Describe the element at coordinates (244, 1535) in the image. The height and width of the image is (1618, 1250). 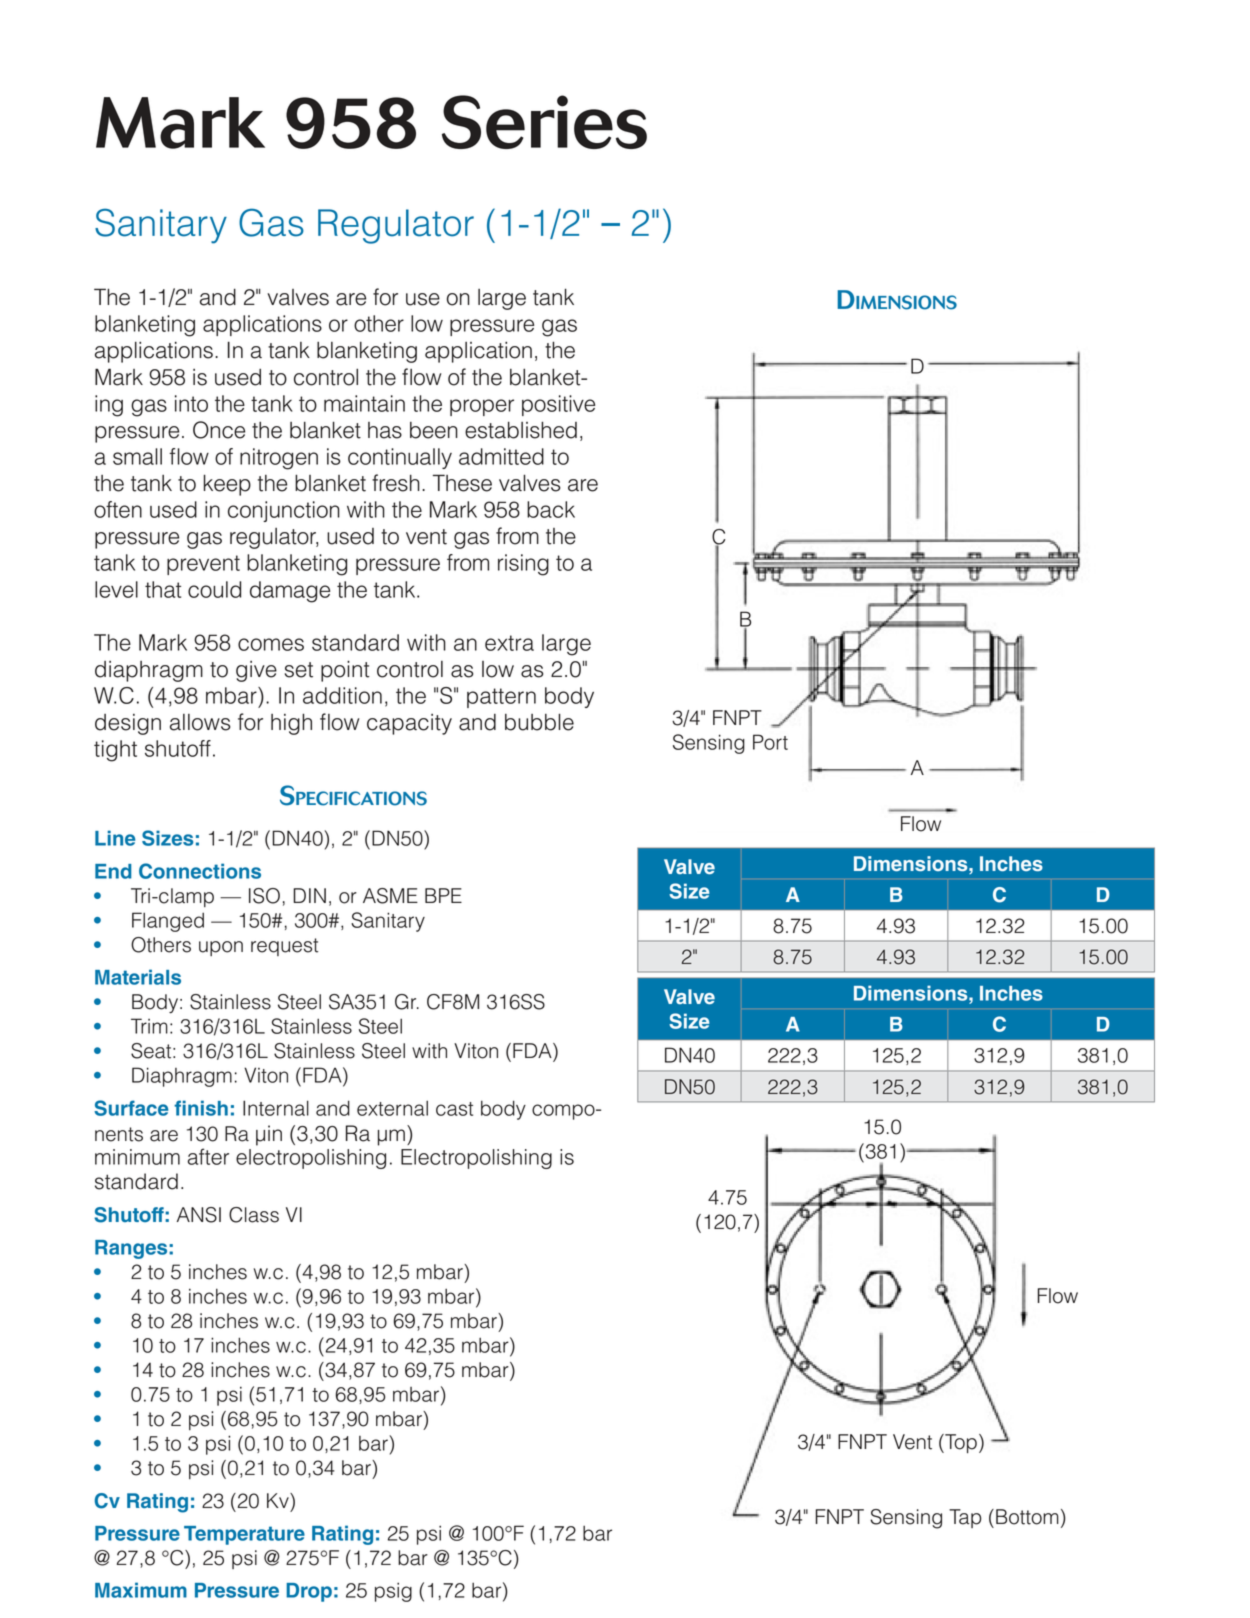
I see `Temperature` at that location.
